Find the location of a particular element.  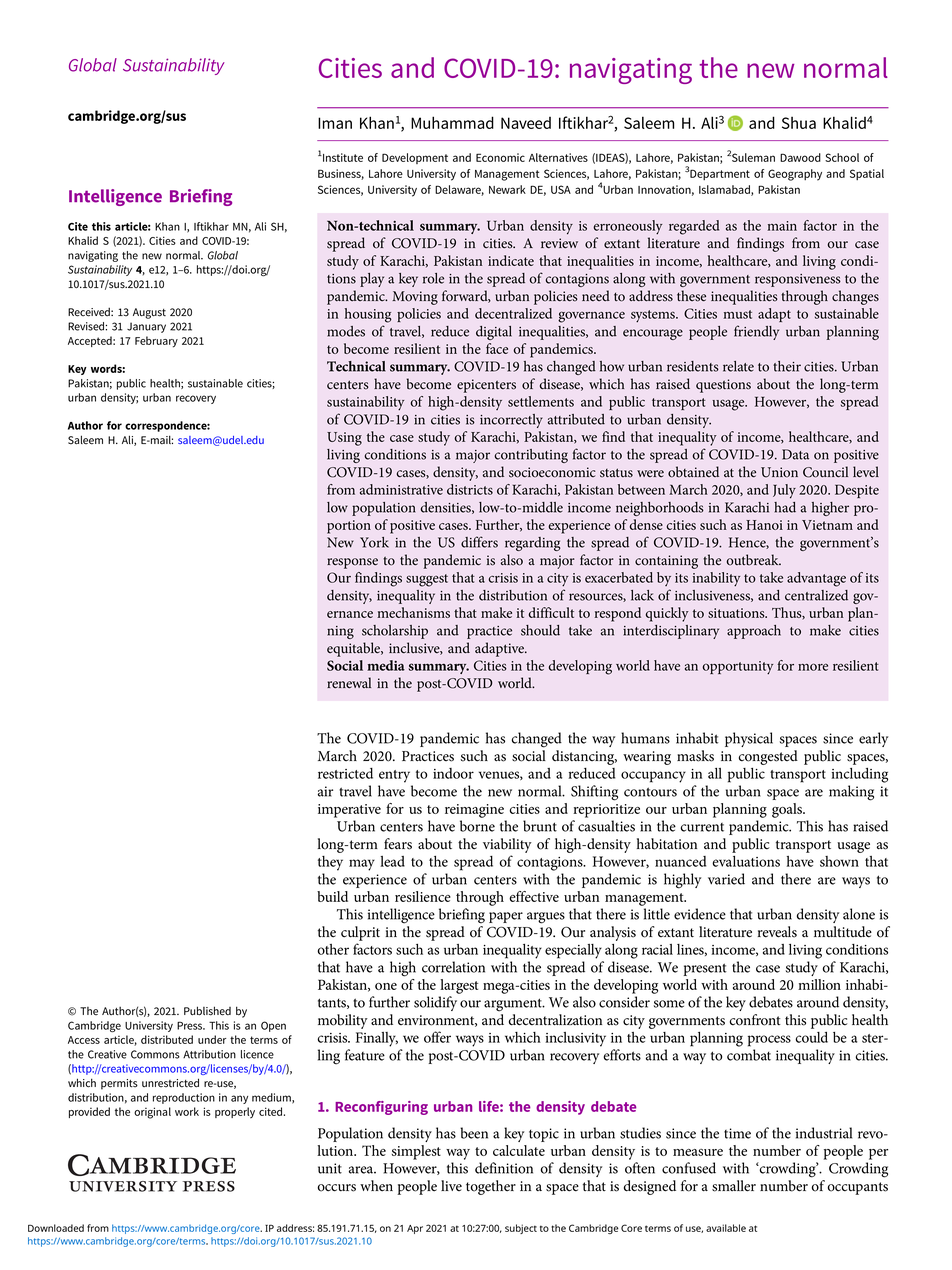

Suleman is located at coordinates (753, 157).
